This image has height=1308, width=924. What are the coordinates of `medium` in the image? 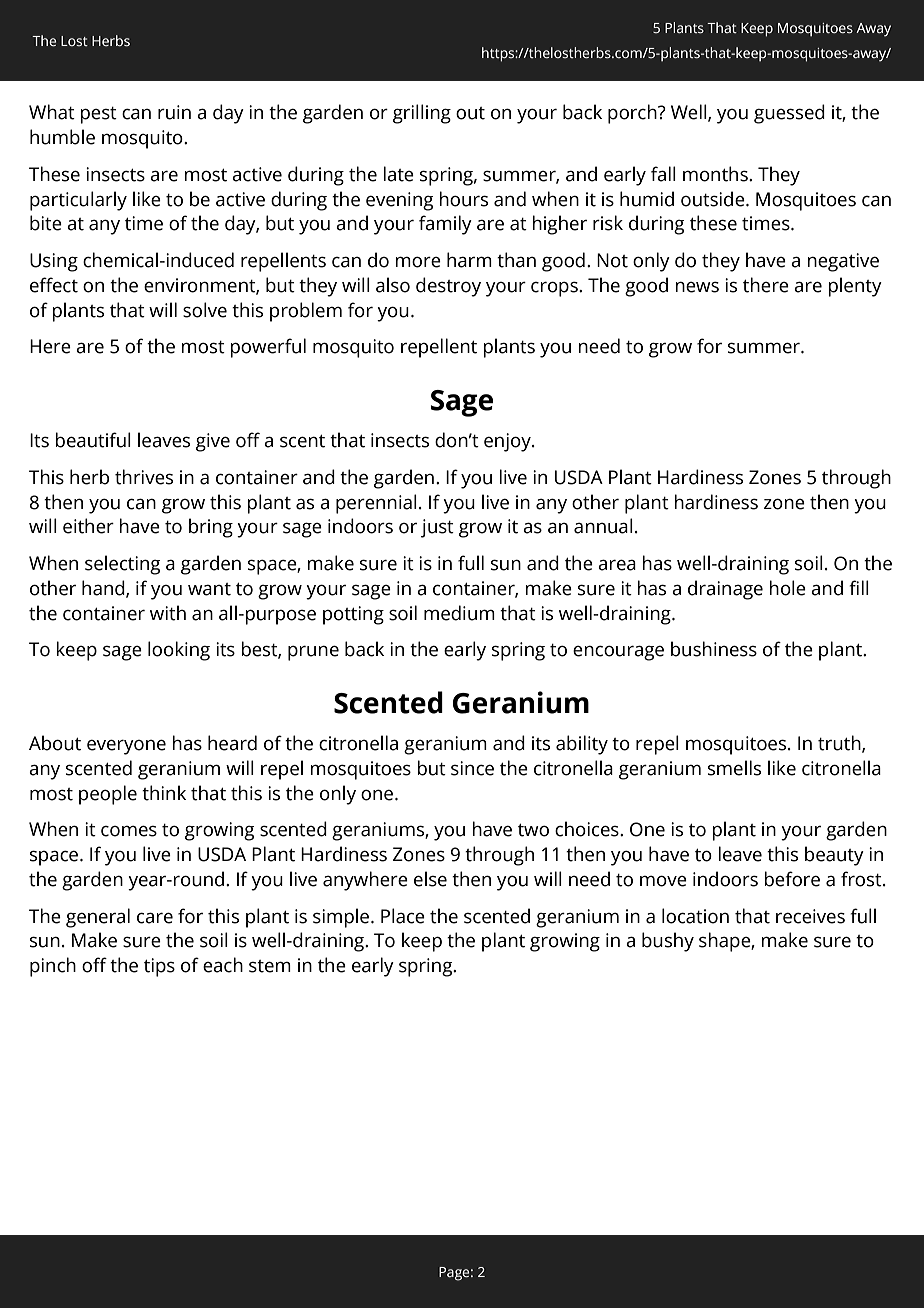 It's located at (459, 613).
